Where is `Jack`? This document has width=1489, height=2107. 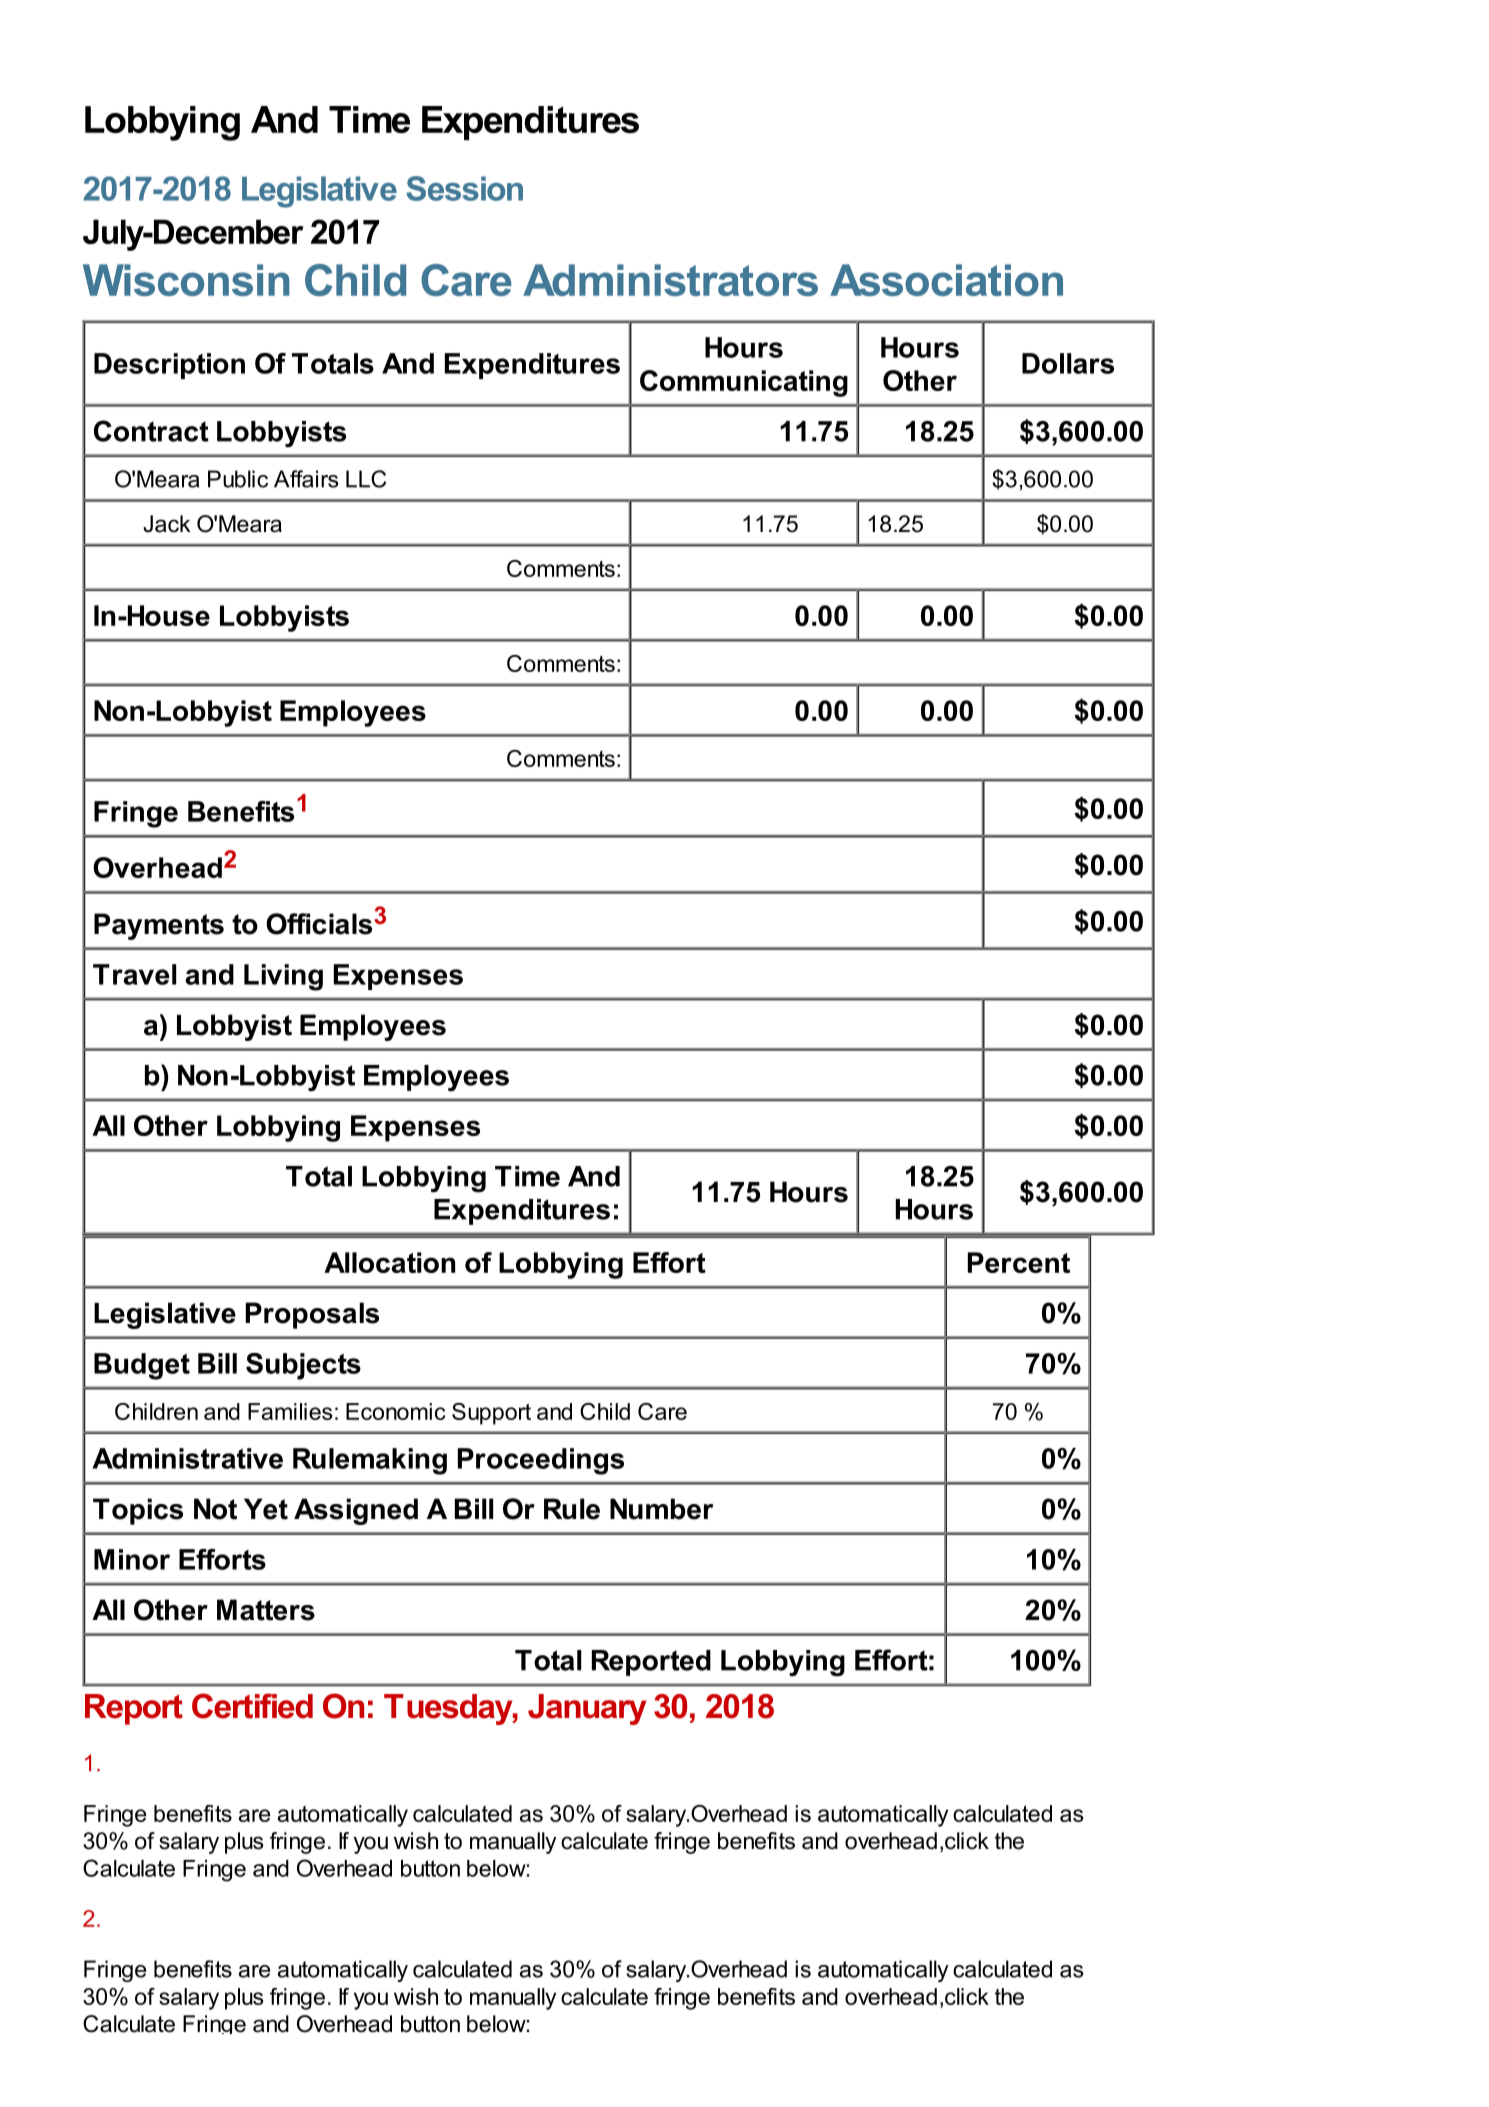
Jack is located at coordinates (167, 524).
